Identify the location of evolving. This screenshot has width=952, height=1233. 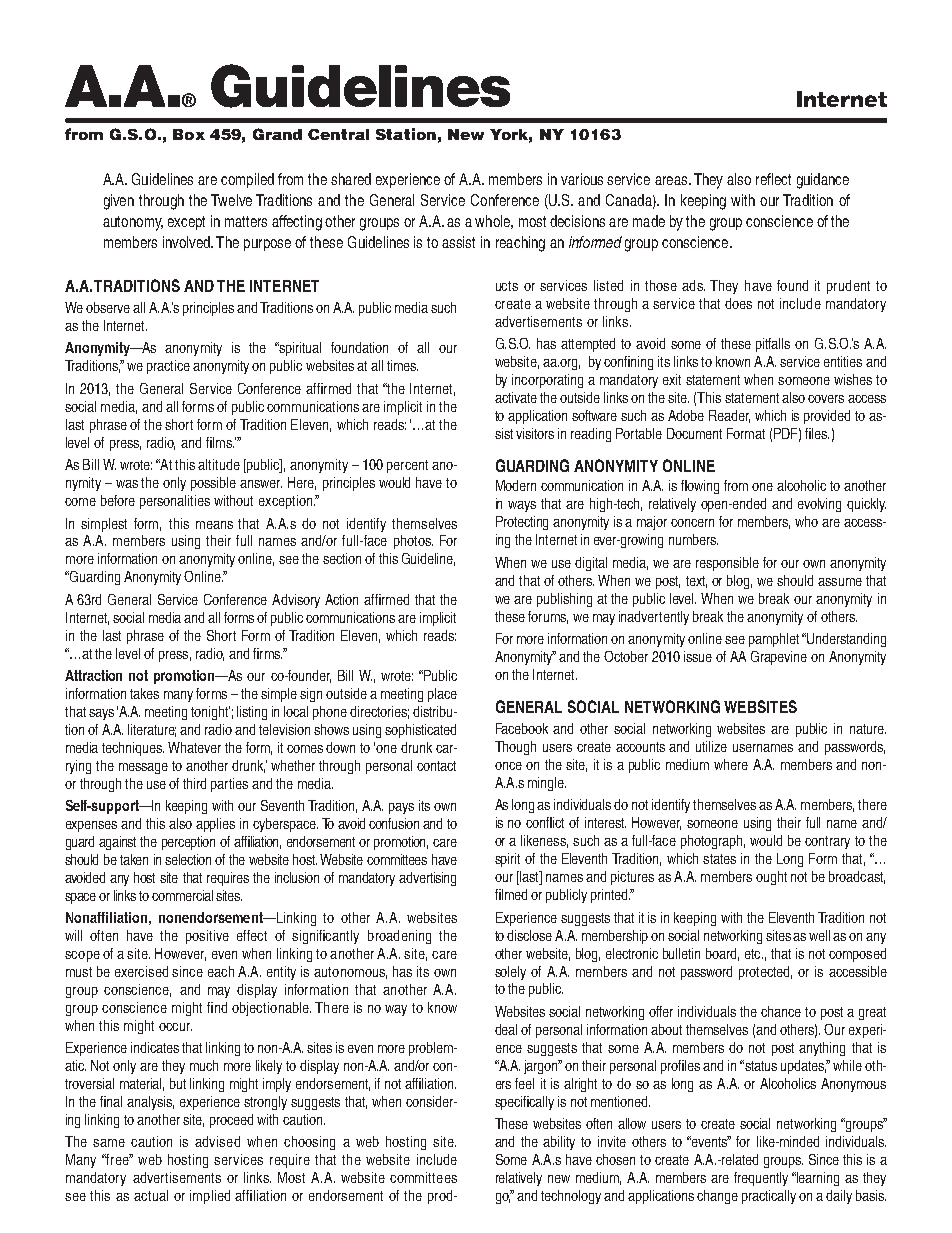
(819, 505).
